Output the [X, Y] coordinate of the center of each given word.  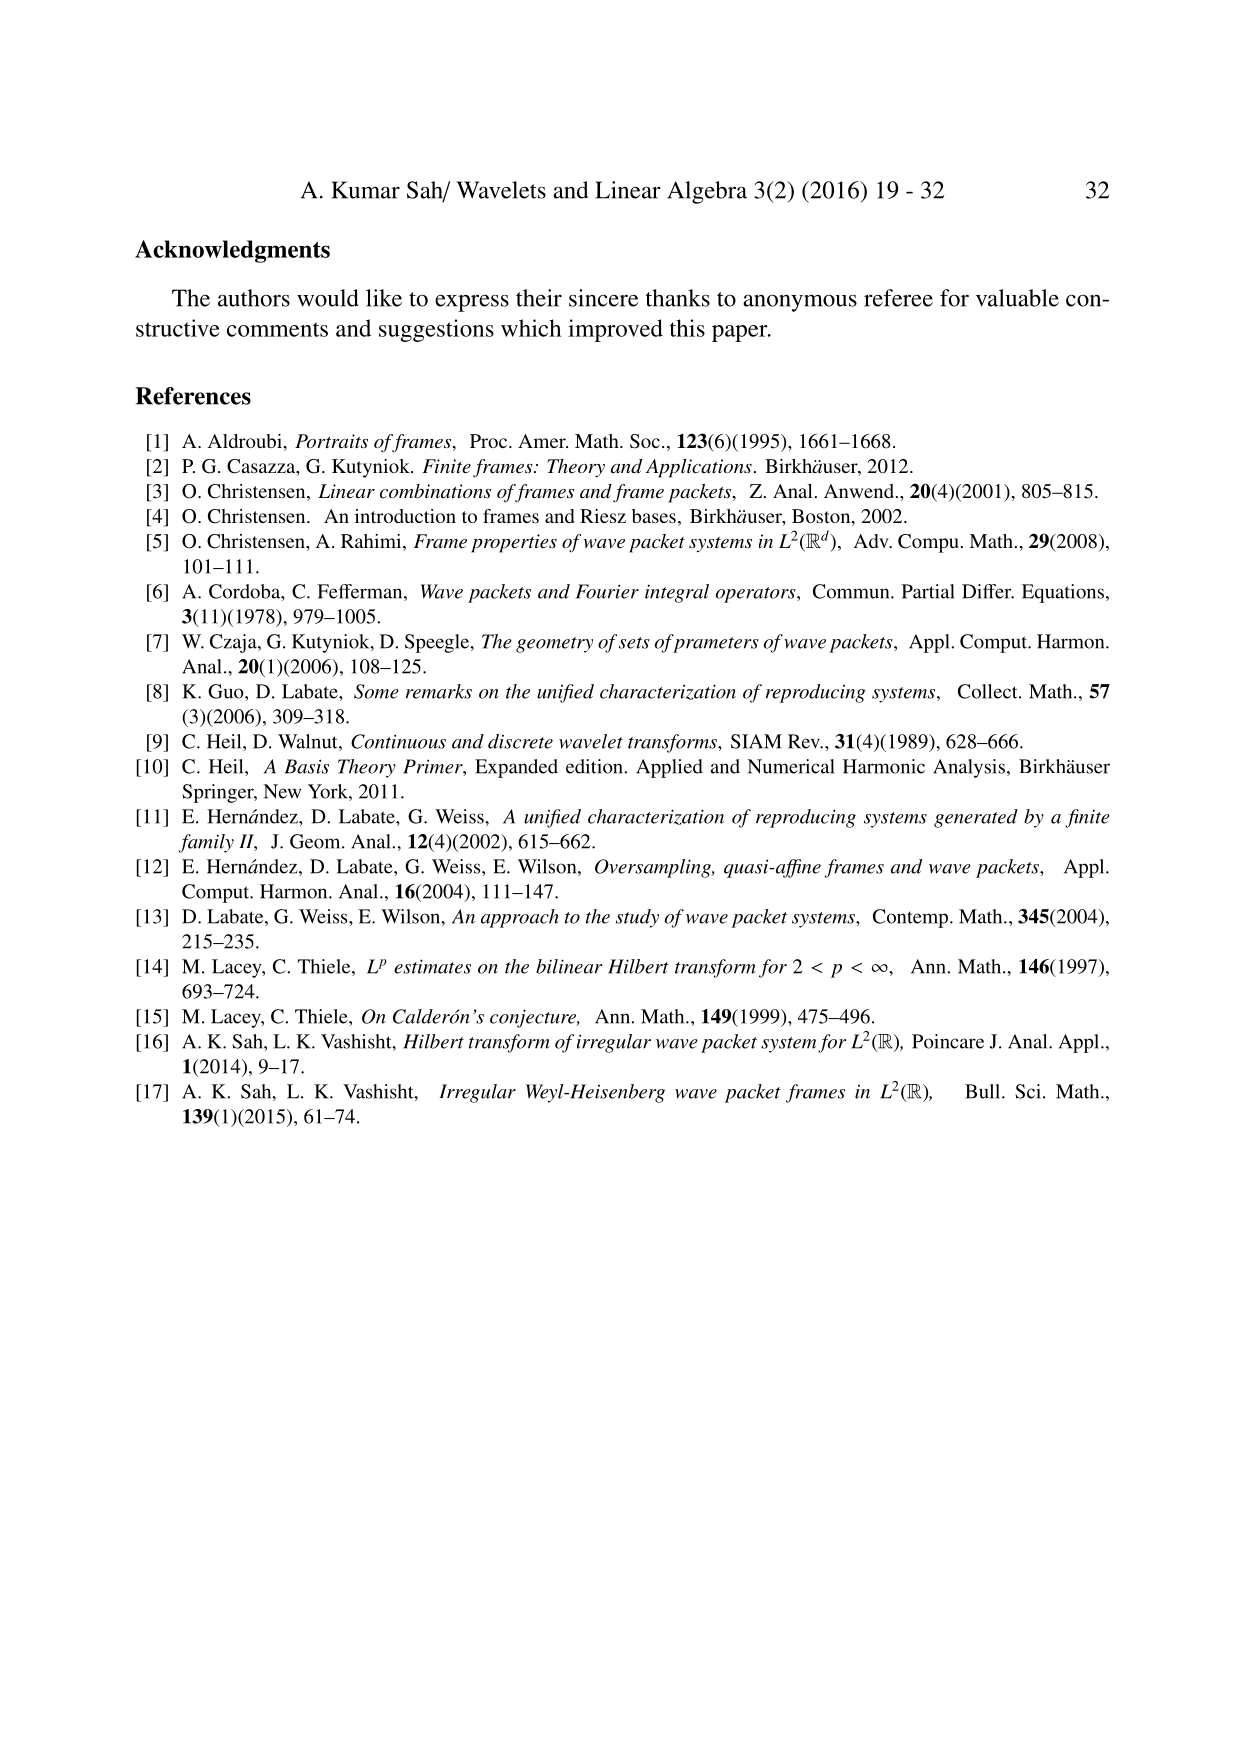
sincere [603, 298]
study [637, 918]
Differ [988, 591]
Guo [227, 691]
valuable [1017, 298]
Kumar [365, 190]
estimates [432, 966]
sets [634, 643]
